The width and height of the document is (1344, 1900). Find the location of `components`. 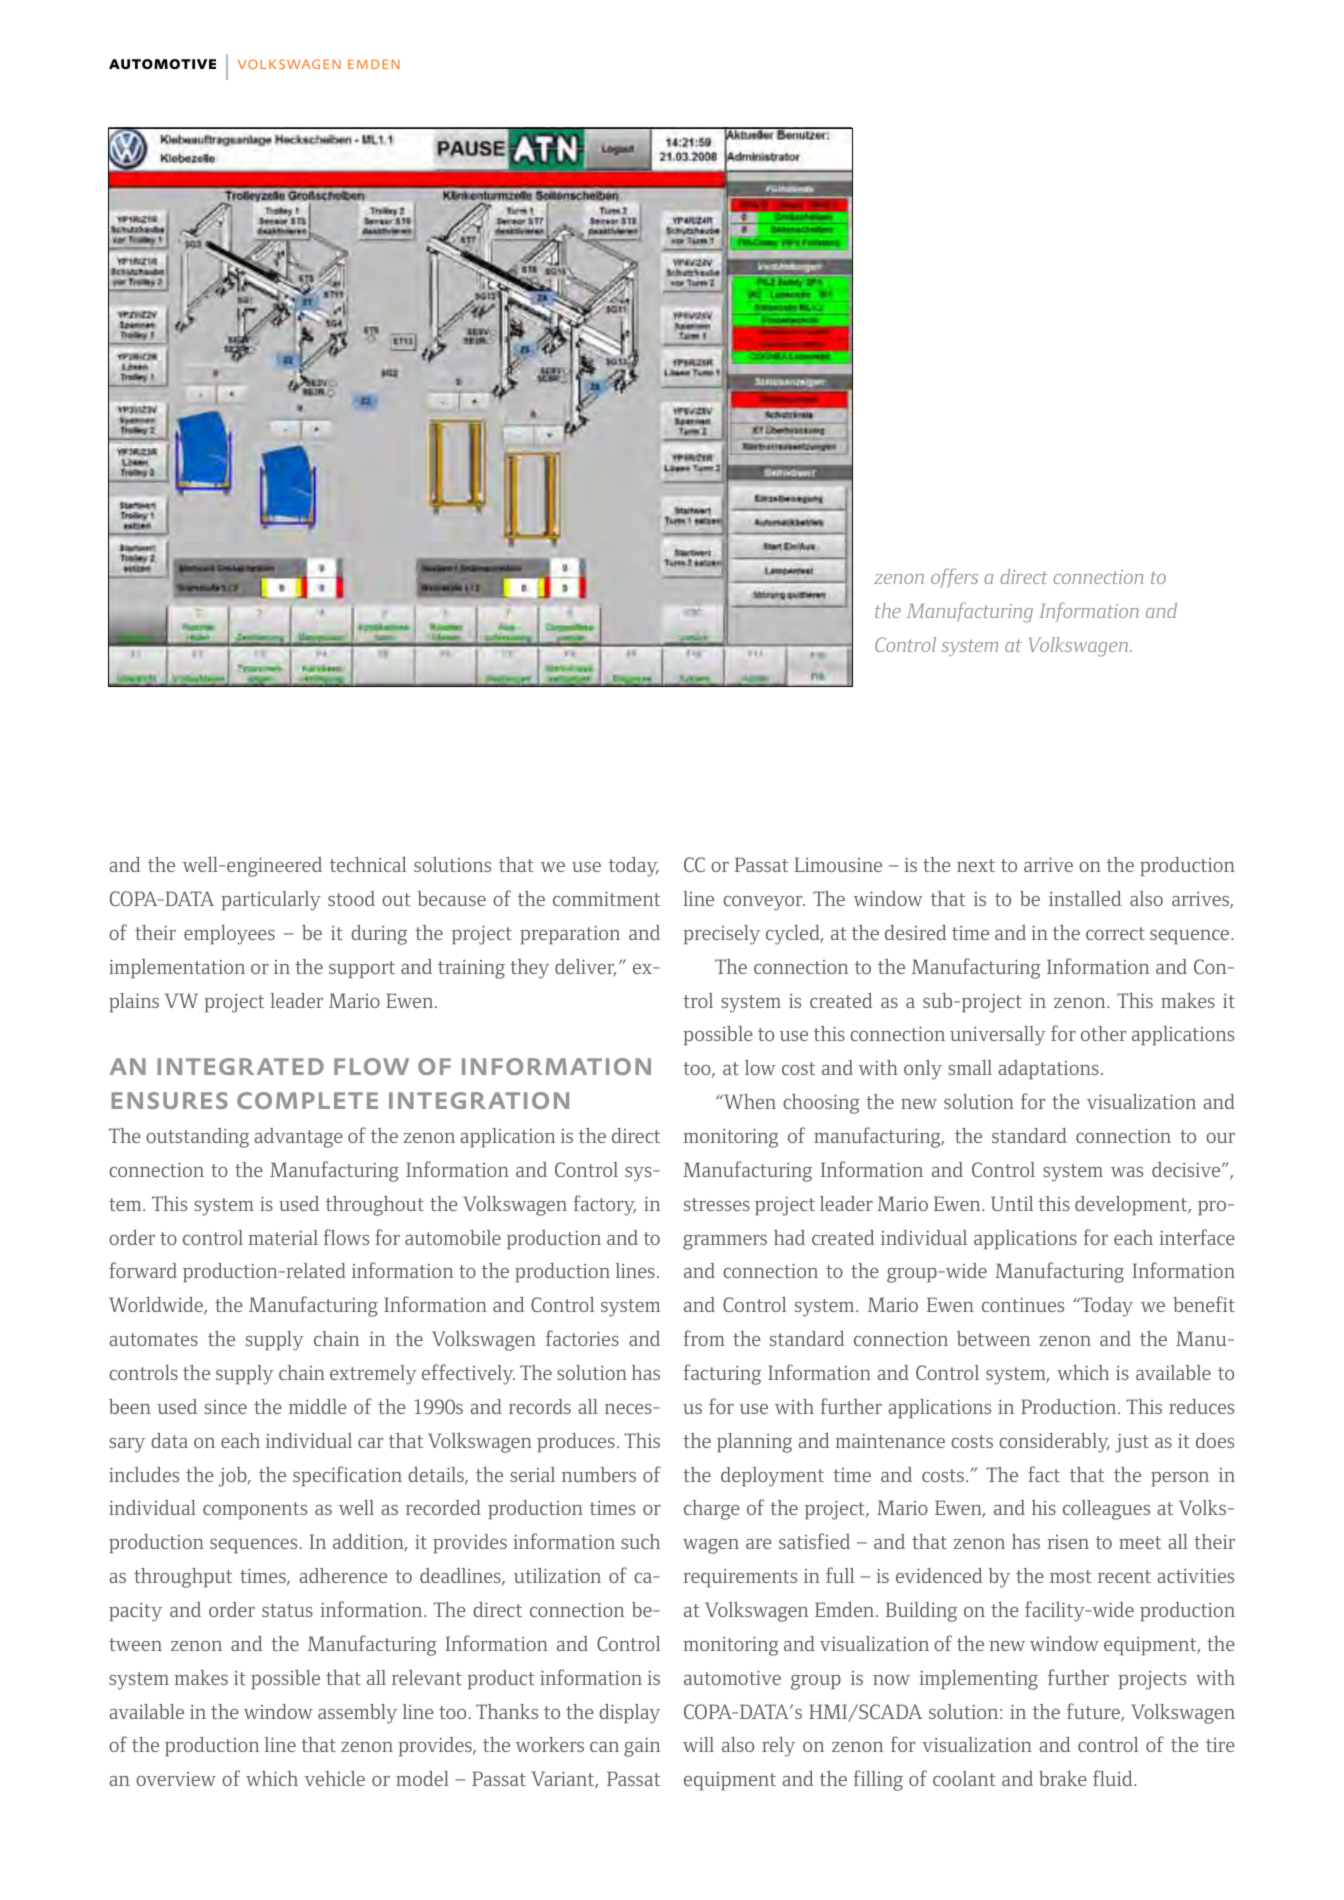

components is located at coordinates (255, 1511).
